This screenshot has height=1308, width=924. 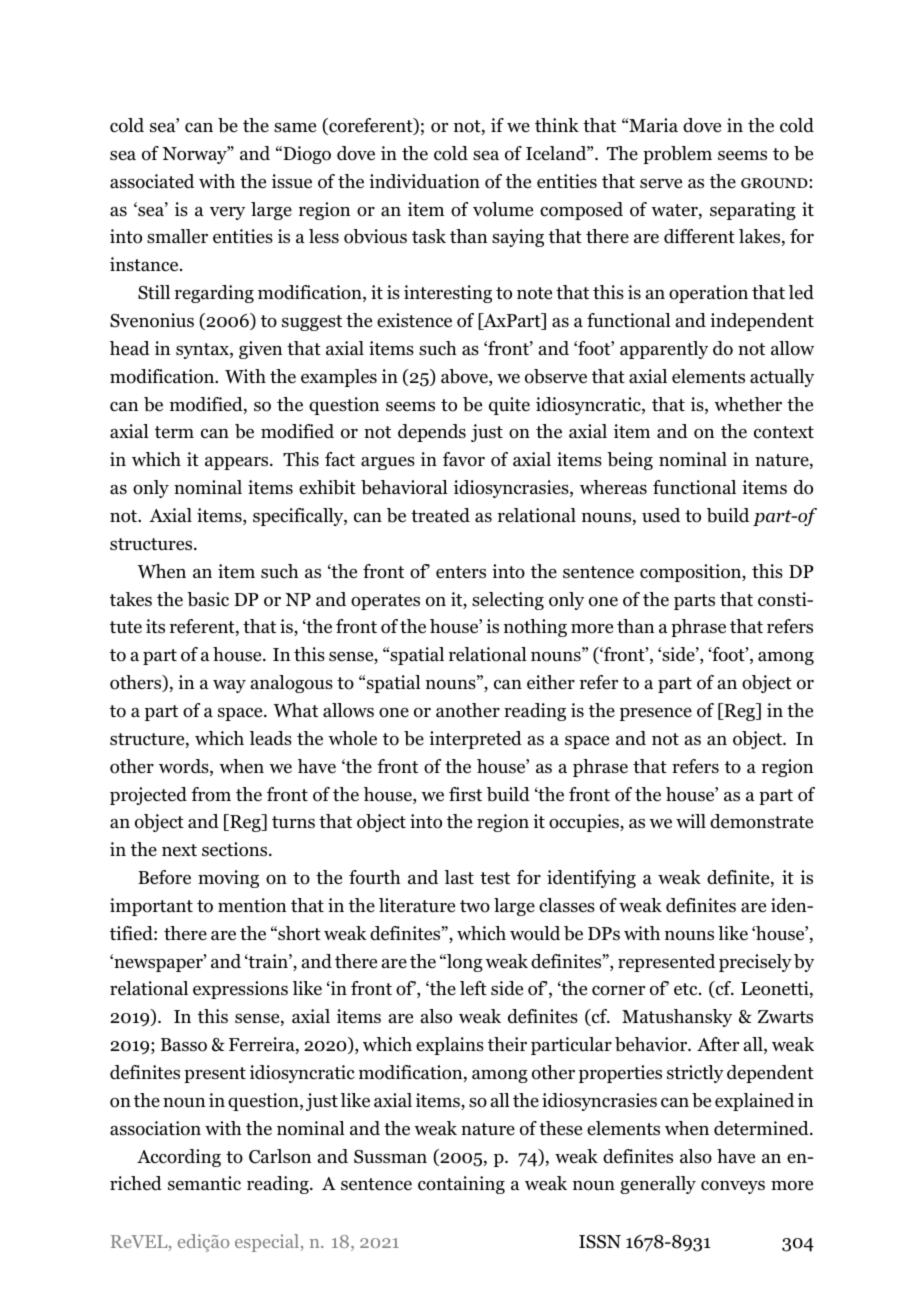 I want to click on sections, so click(x=236, y=849).
